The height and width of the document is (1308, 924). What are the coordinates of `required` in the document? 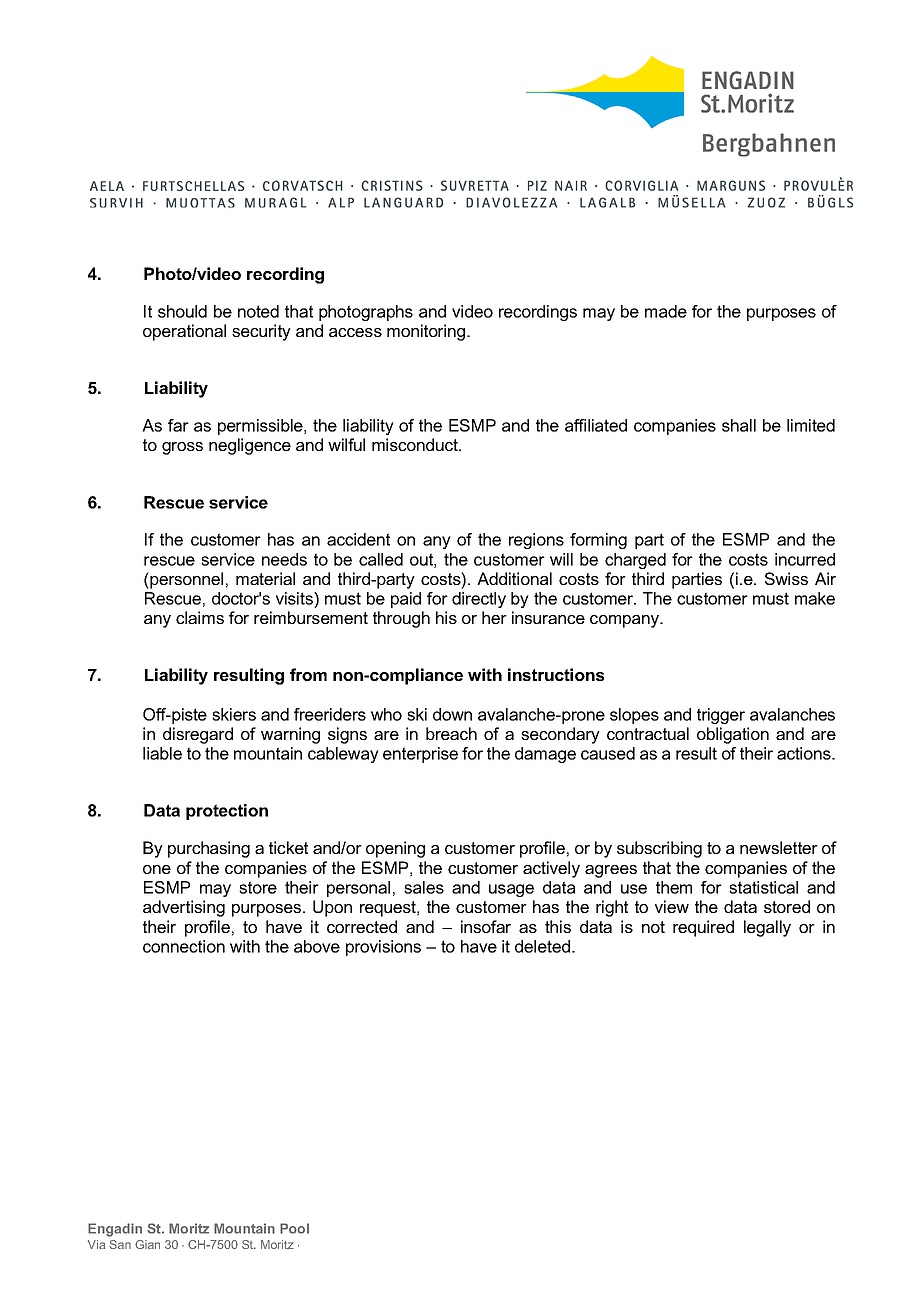 It's located at (703, 928).
